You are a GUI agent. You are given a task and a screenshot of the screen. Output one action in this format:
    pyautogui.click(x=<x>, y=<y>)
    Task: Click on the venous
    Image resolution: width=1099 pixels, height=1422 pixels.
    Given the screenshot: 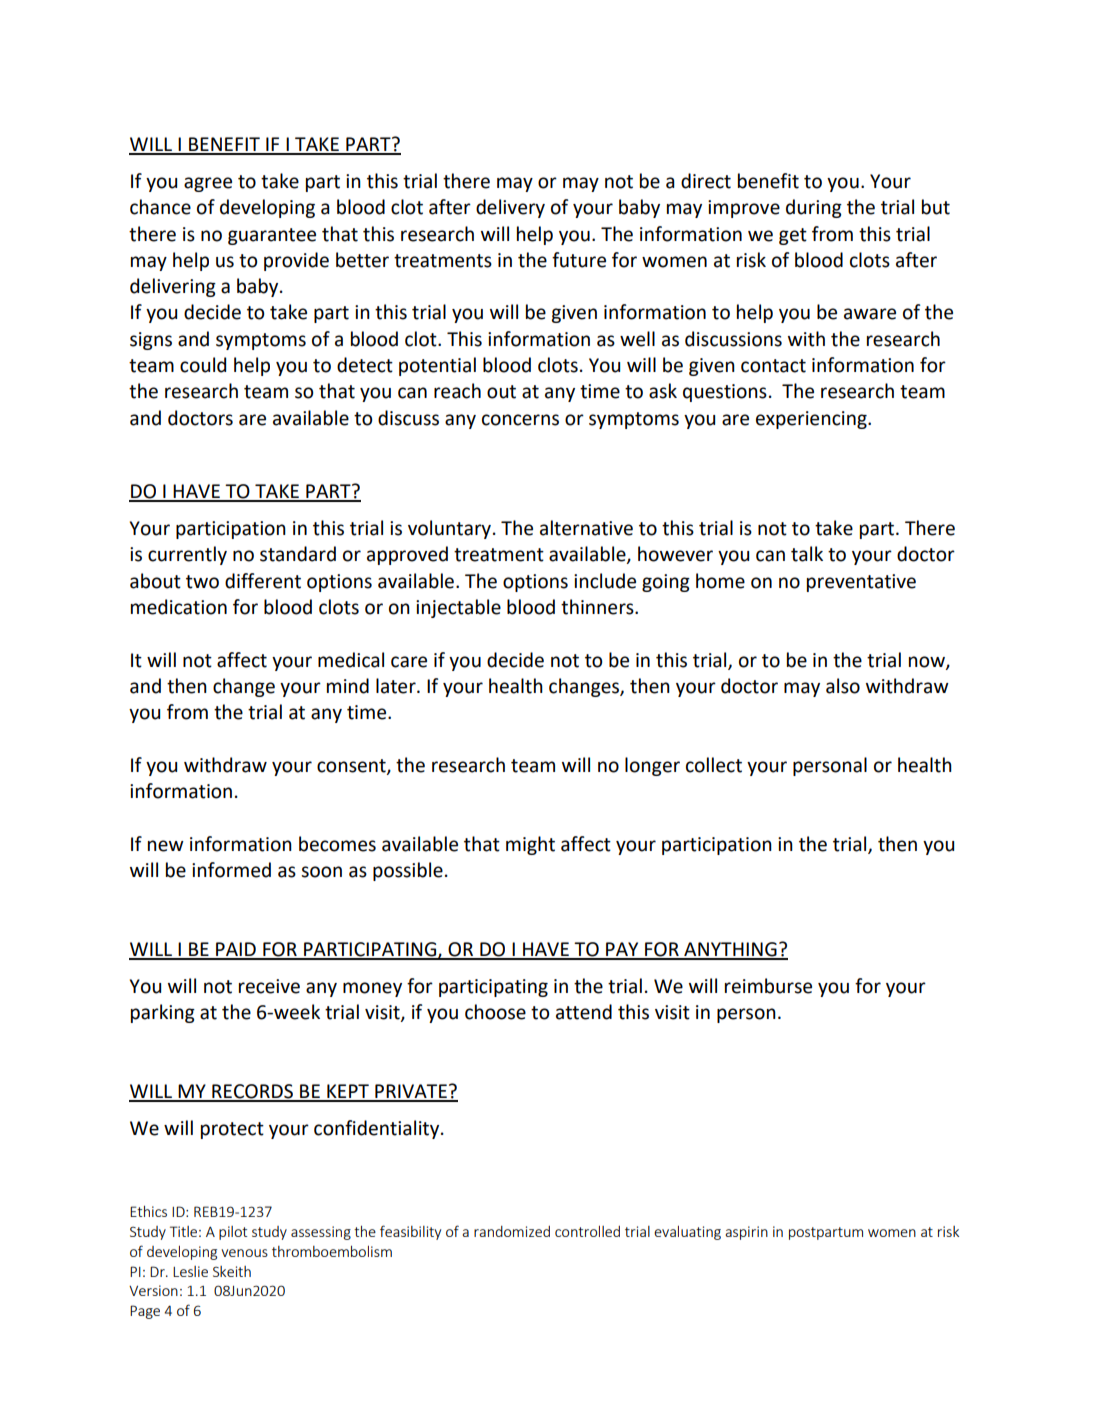 What is the action you would take?
    pyautogui.click(x=244, y=1253)
